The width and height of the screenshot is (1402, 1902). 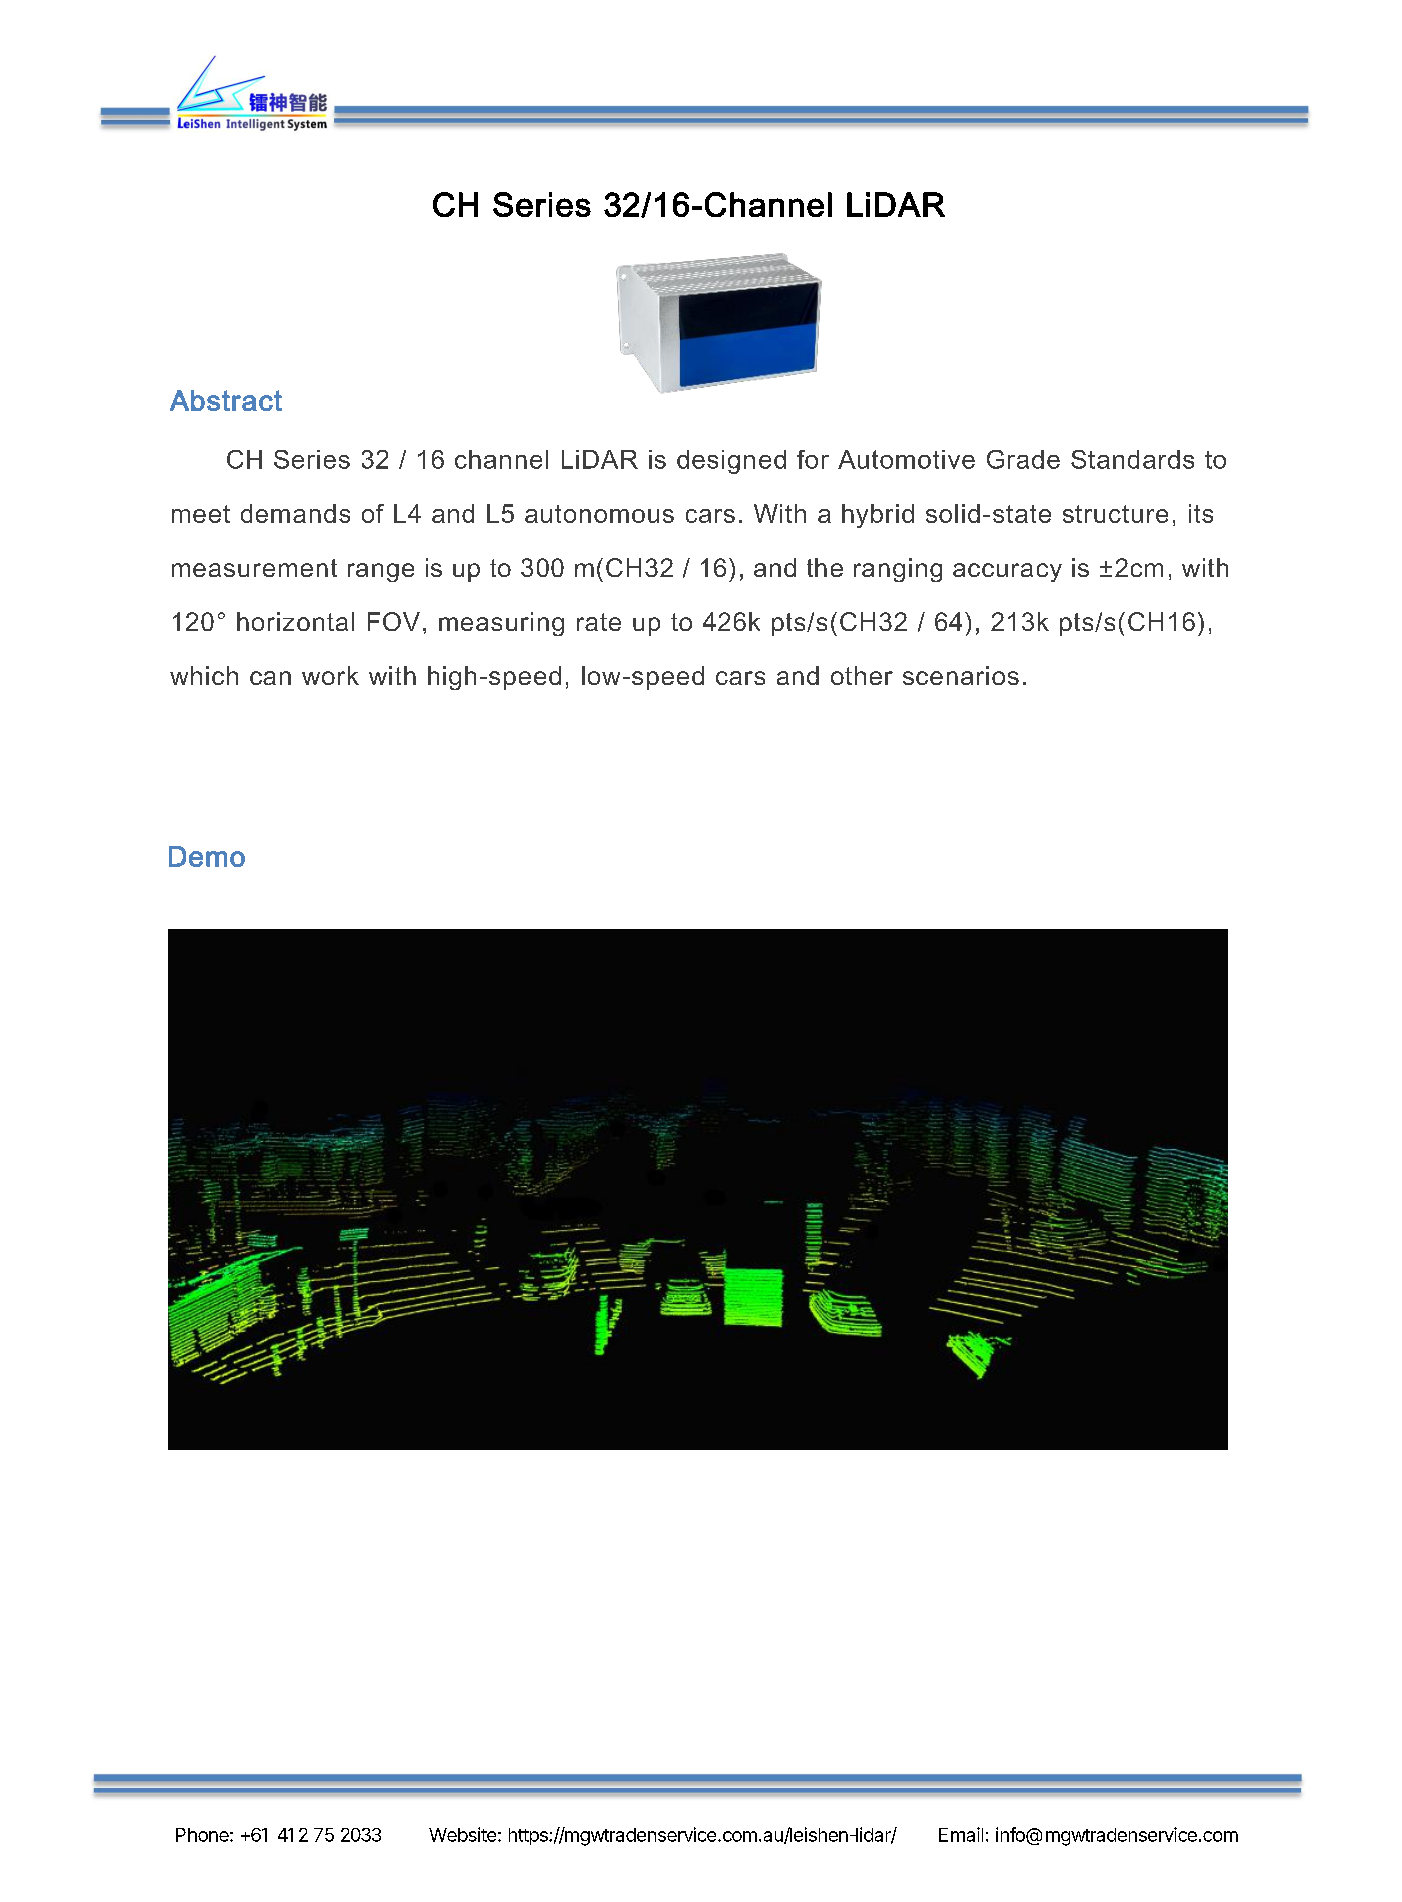 I want to click on horizontal, so click(x=295, y=621).
